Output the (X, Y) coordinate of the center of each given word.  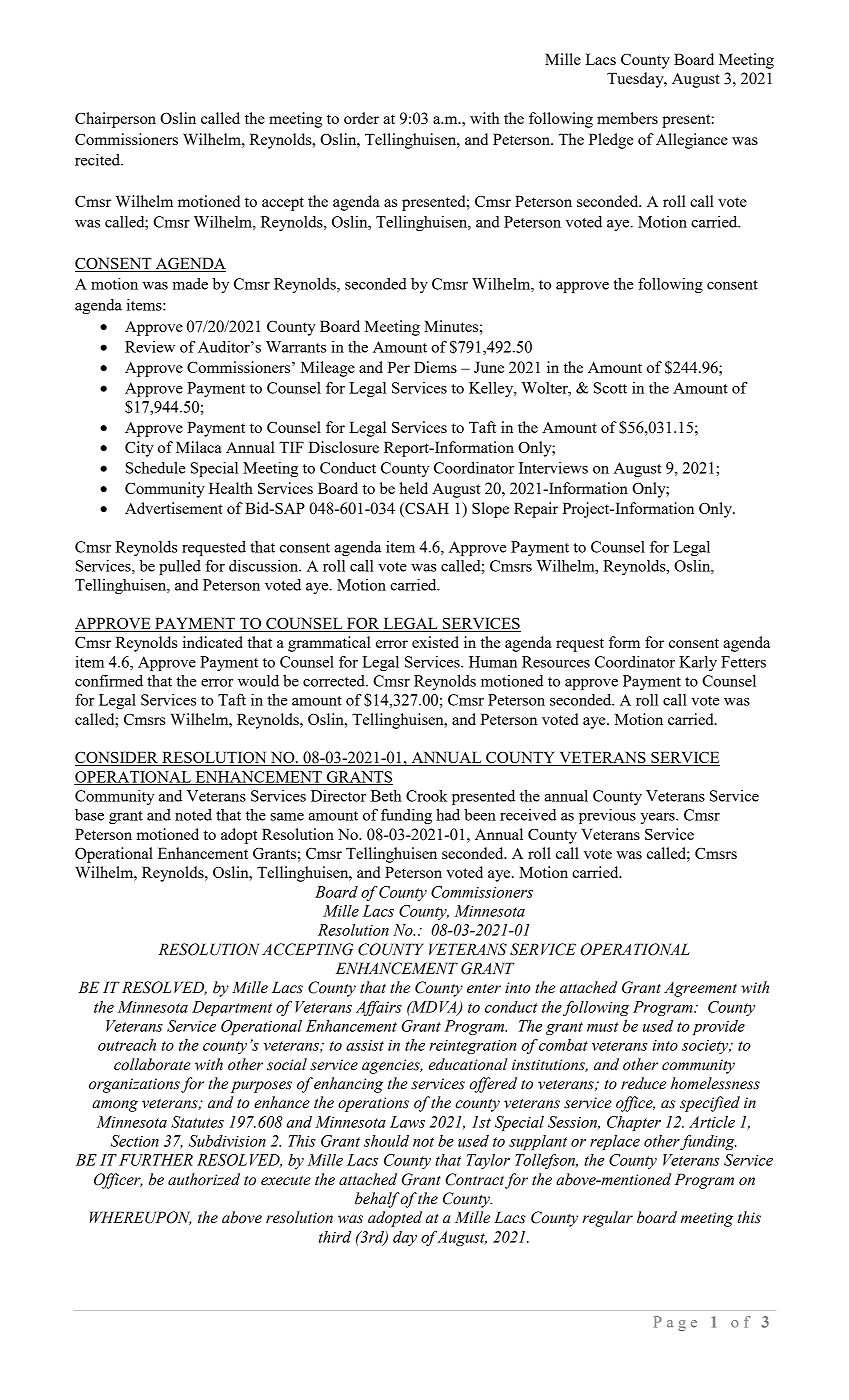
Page (675, 1323)
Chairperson (115, 120)
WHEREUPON (140, 1218)
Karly (698, 663)
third (335, 1237)
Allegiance (692, 141)
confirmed (109, 681)
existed (435, 642)
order (361, 118)
